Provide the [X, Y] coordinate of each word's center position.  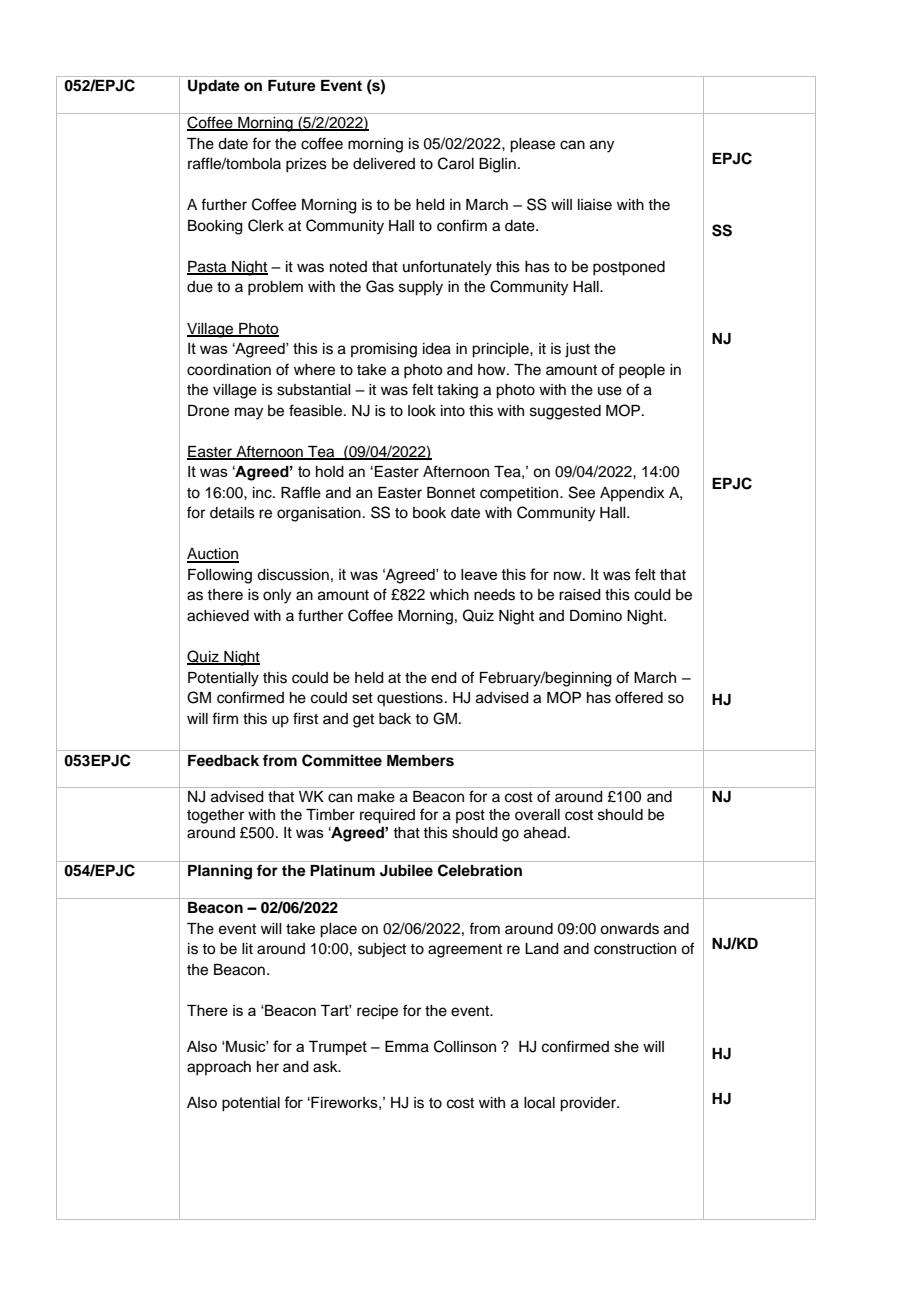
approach [219, 1068]
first [305, 718]
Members [420, 761]
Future [292, 86]
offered [639, 697]
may [249, 413]
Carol [456, 163]
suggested [565, 412]
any [602, 146]
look [422, 411]
